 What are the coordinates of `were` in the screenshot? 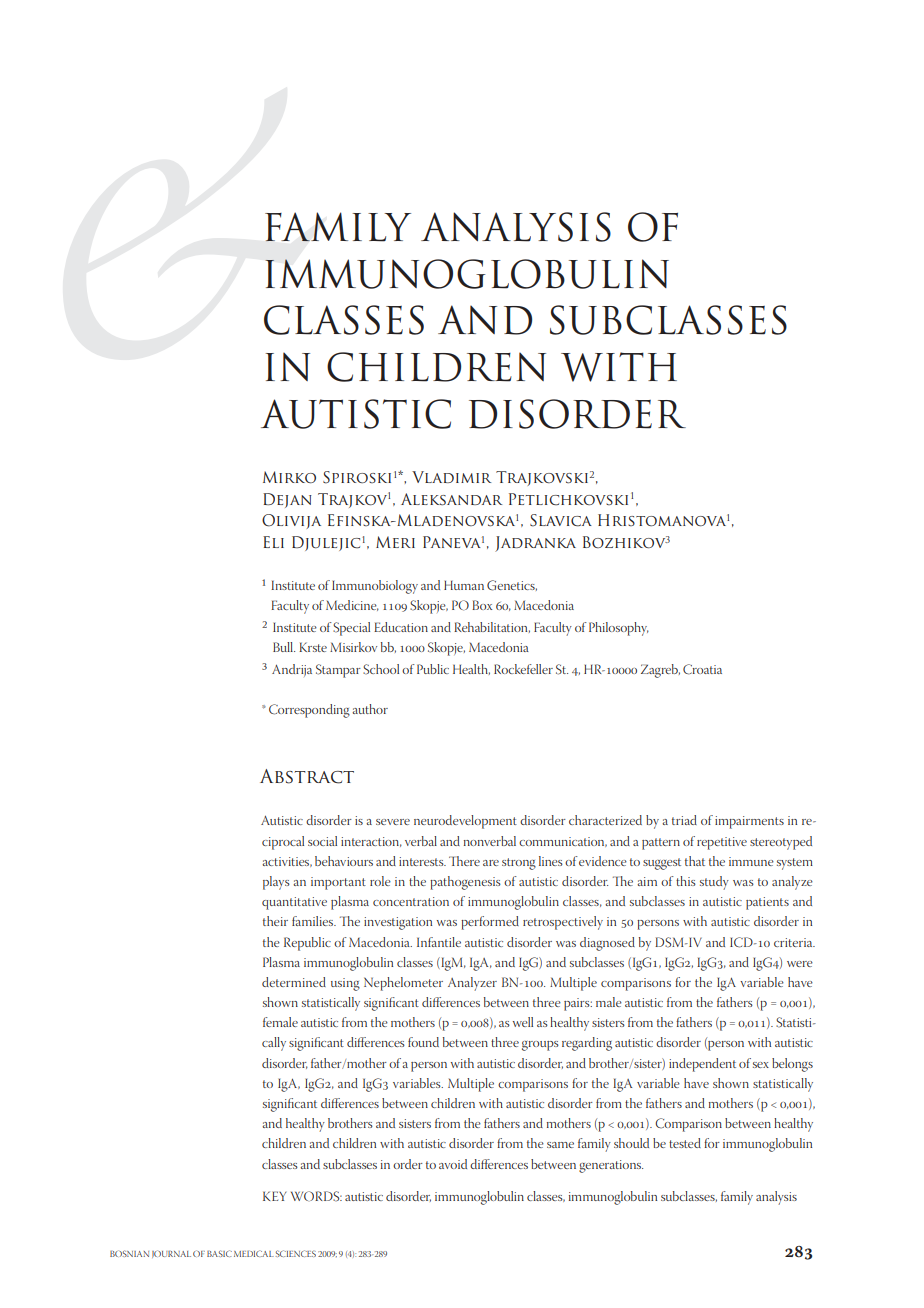 It's located at (800, 964).
